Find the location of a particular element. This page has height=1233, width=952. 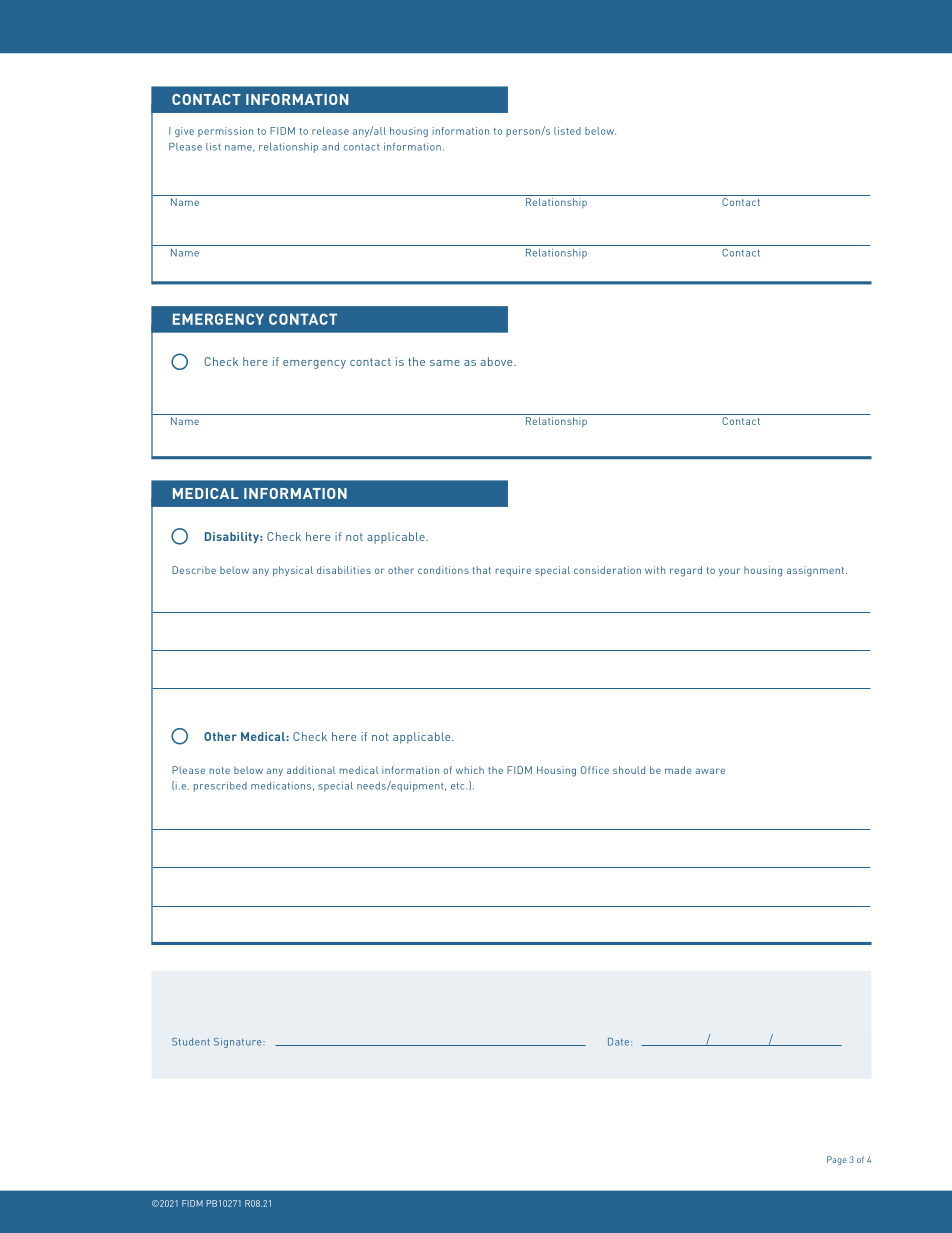

require is located at coordinates (513, 571).
